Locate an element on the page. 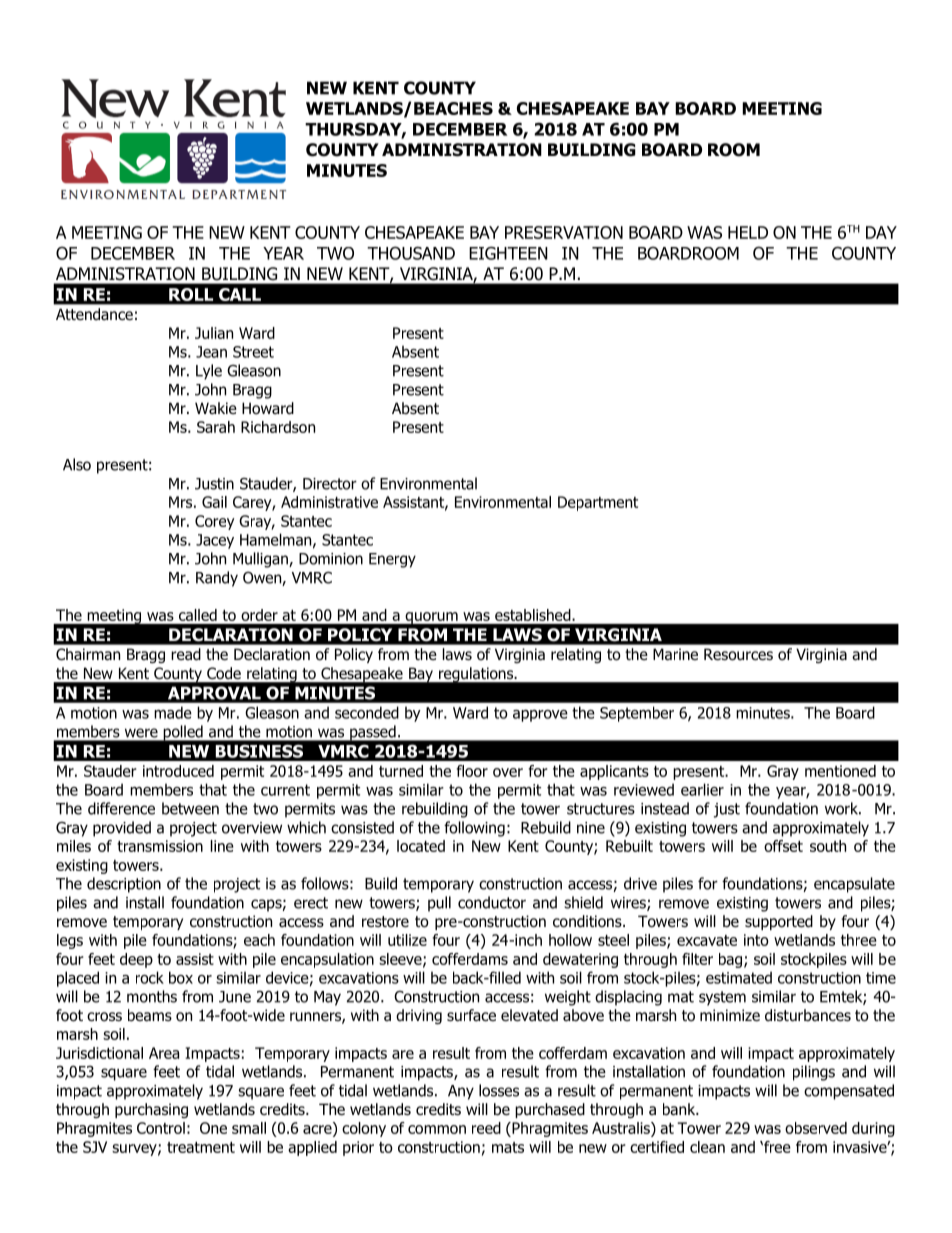  EIGHTEEN is located at coordinates (508, 253).
